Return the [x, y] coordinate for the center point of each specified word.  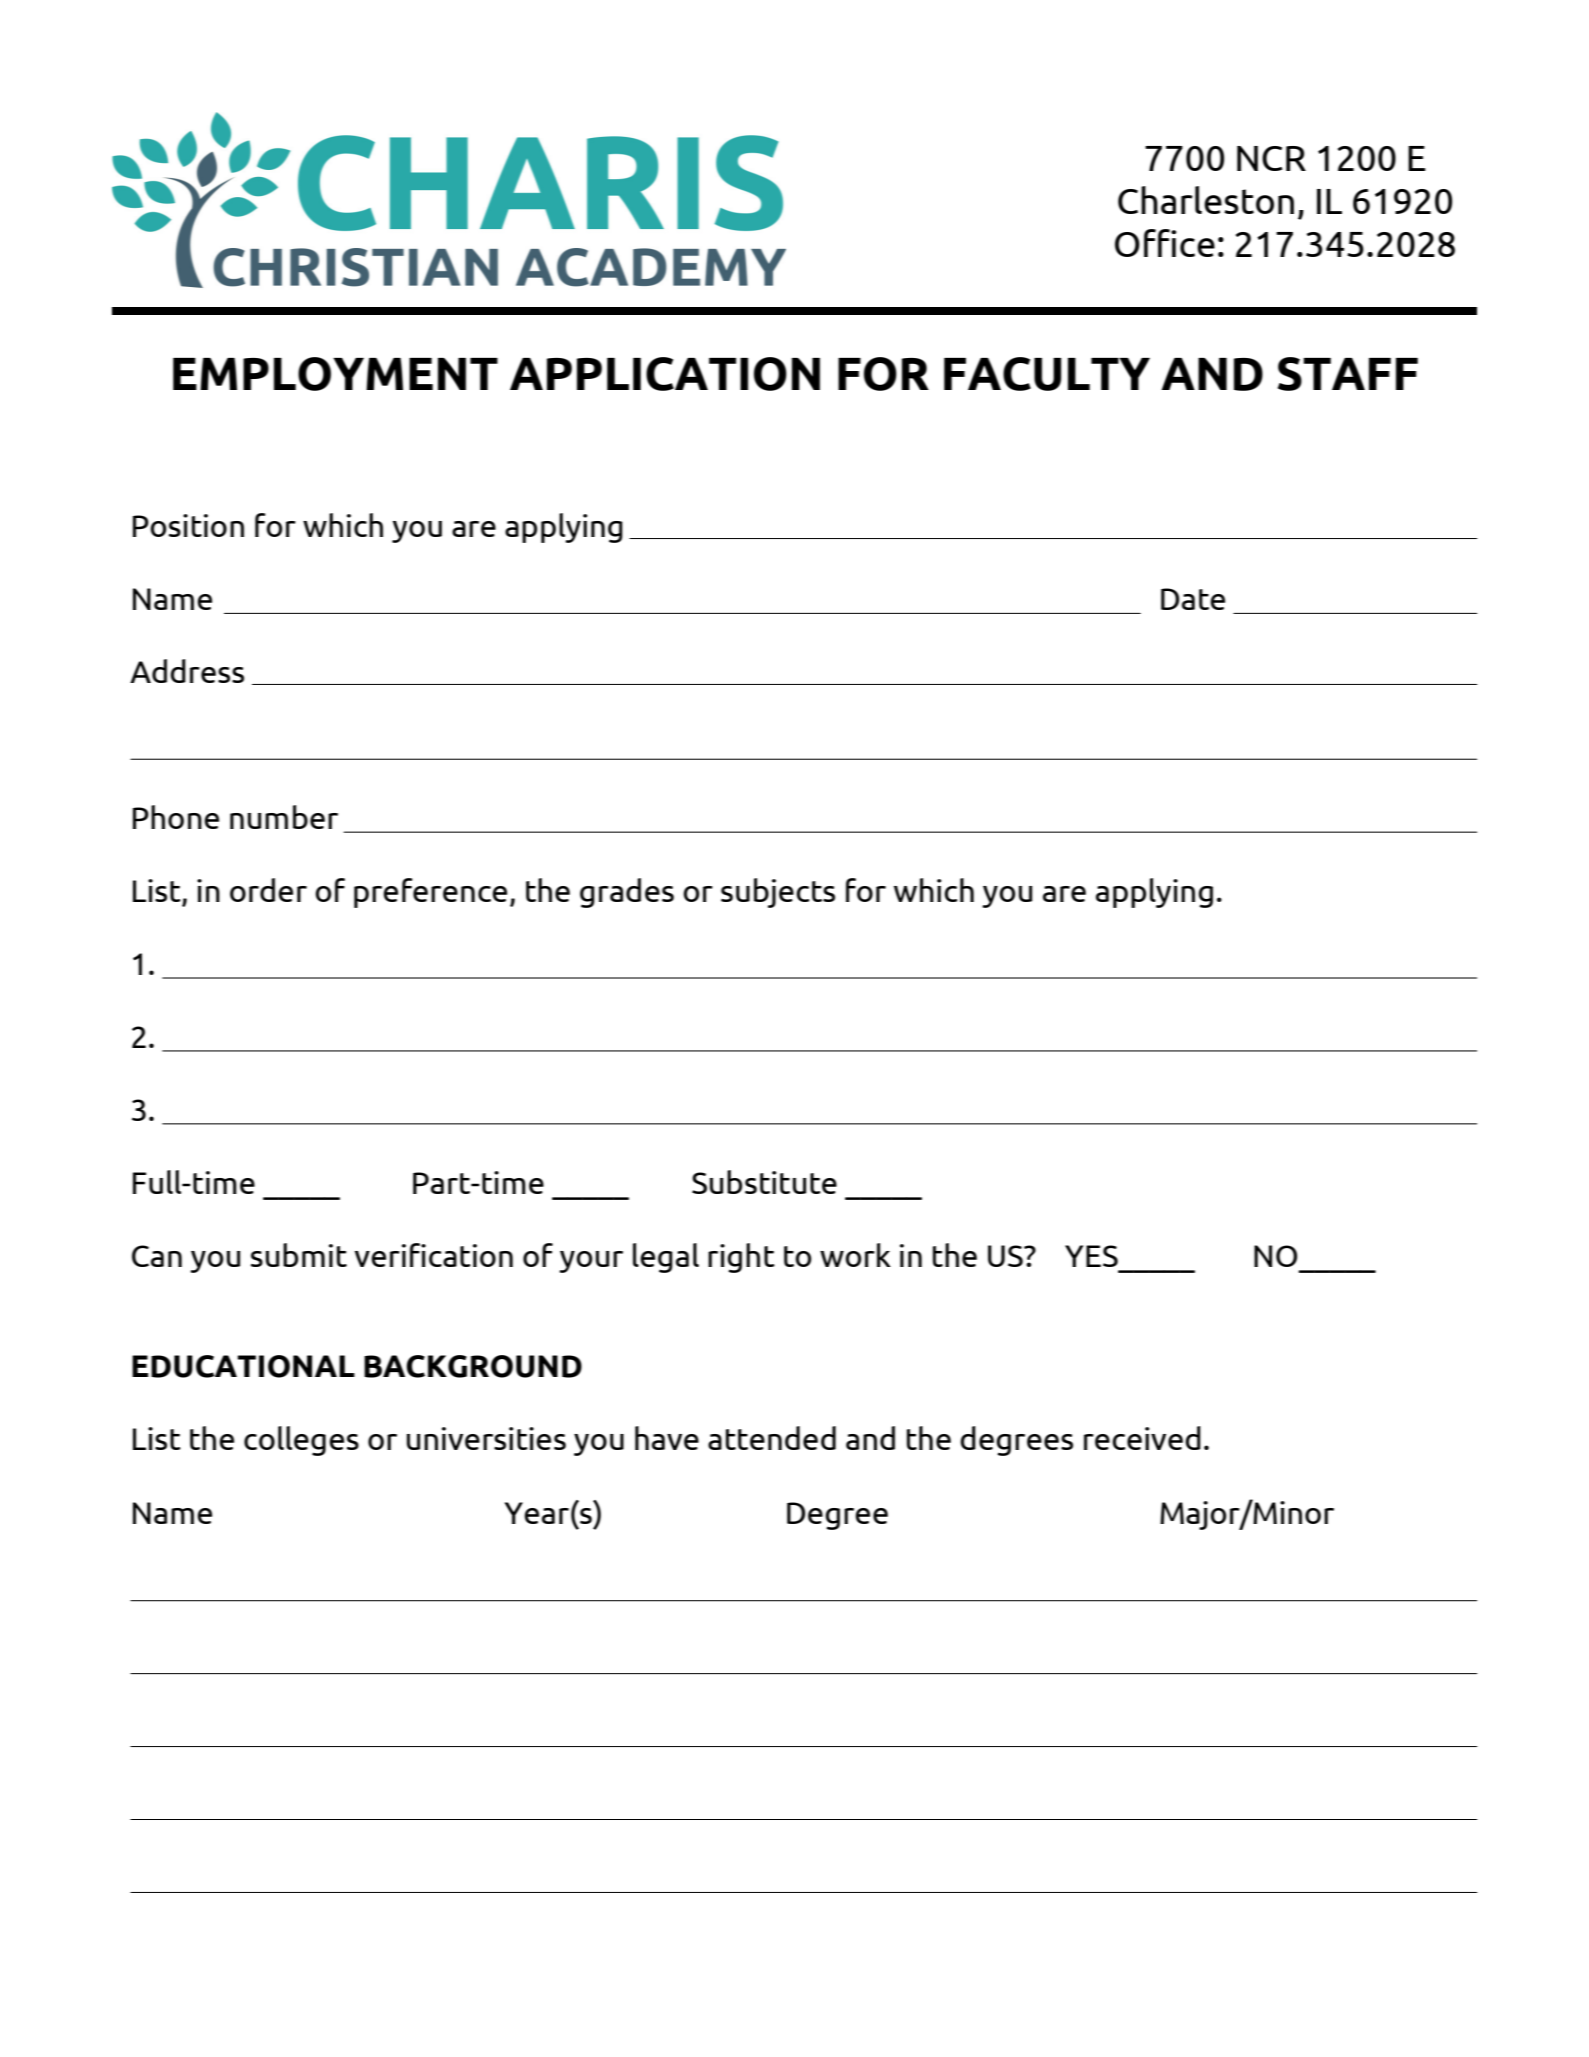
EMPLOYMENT [335, 374]
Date [1193, 599]
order [268, 890]
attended [772, 1438]
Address [187, 671]
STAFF [1348, 374]
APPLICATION [665, 374]
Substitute [764, 1182]
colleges [301, 1441]
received [1142, 1438]
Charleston [1206, 200]
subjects [778, 893]
